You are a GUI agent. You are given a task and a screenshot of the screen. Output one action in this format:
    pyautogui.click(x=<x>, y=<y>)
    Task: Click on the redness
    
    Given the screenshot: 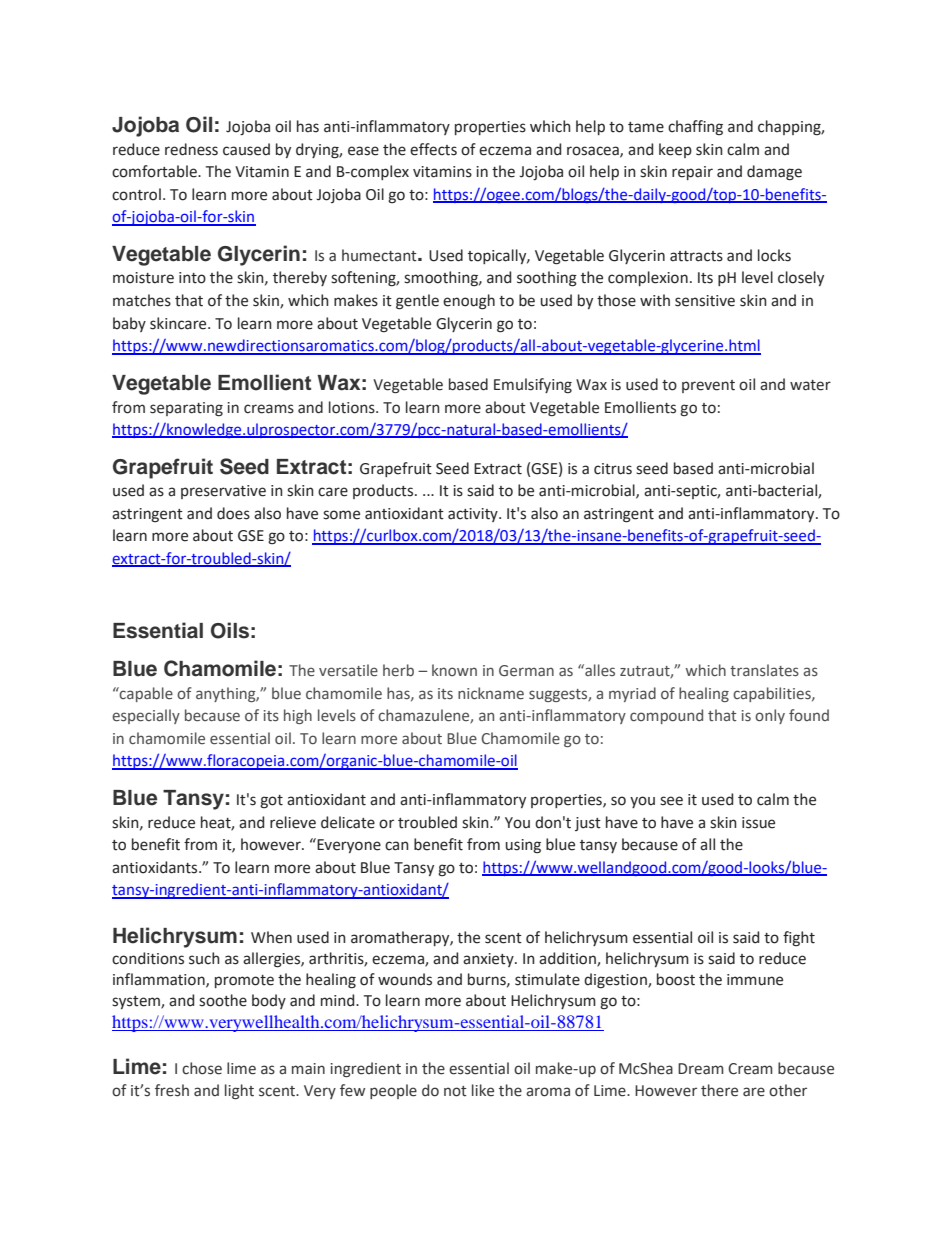 What is the action you would take?
    pyautogui.click(x=191, y=149)
